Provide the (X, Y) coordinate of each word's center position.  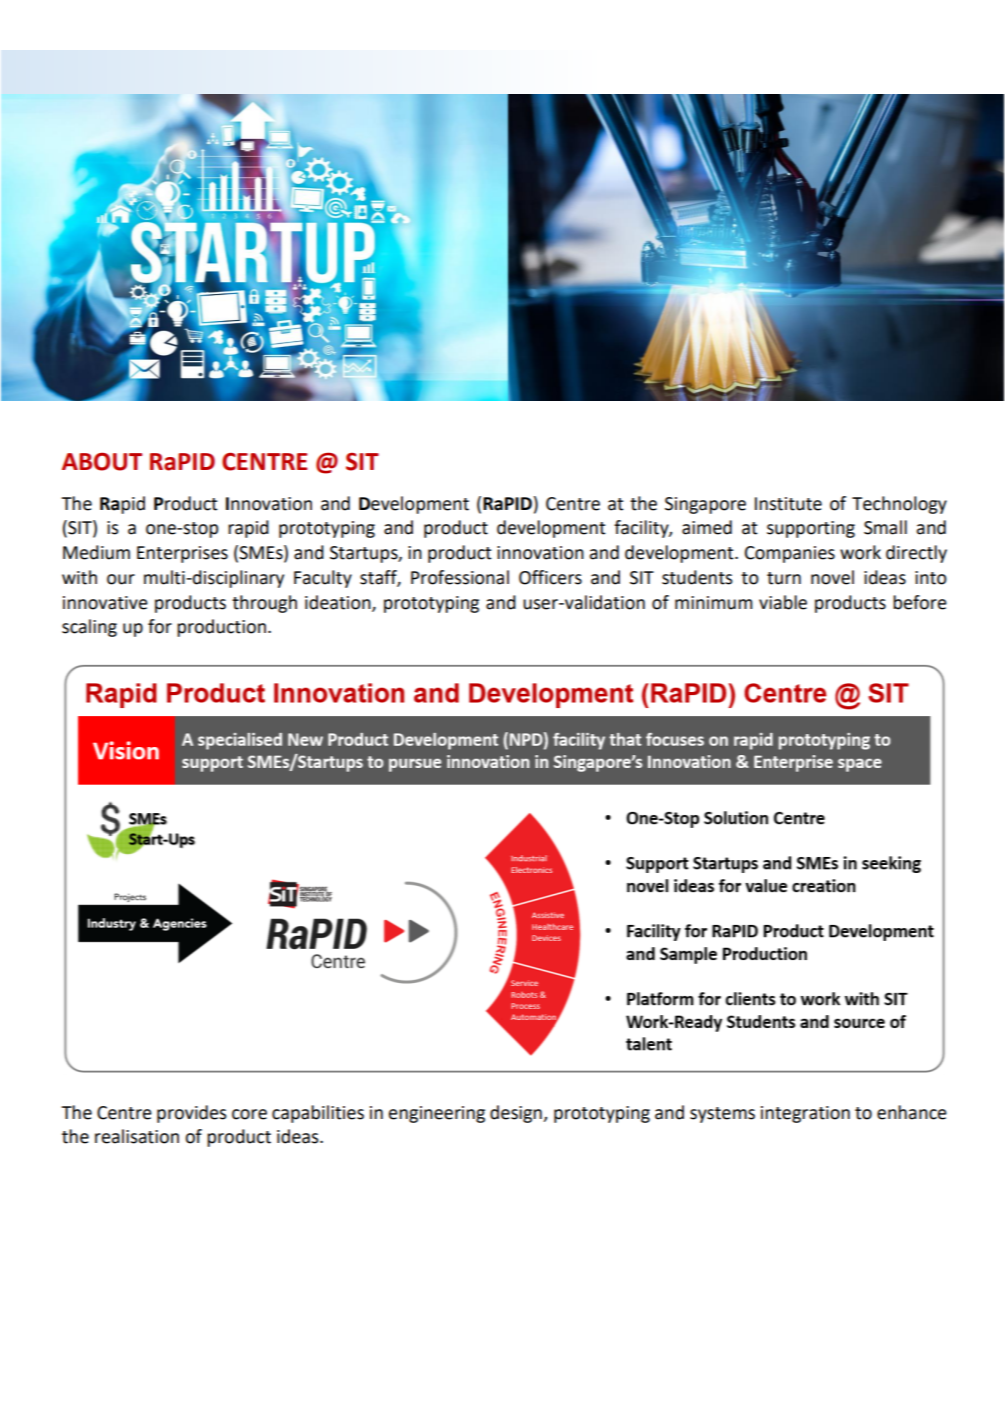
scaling (89, 628)
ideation (339, 603)
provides (192, 1114)
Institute (788, 504)
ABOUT (102, 461)
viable (783, 602)
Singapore (705, 505)
